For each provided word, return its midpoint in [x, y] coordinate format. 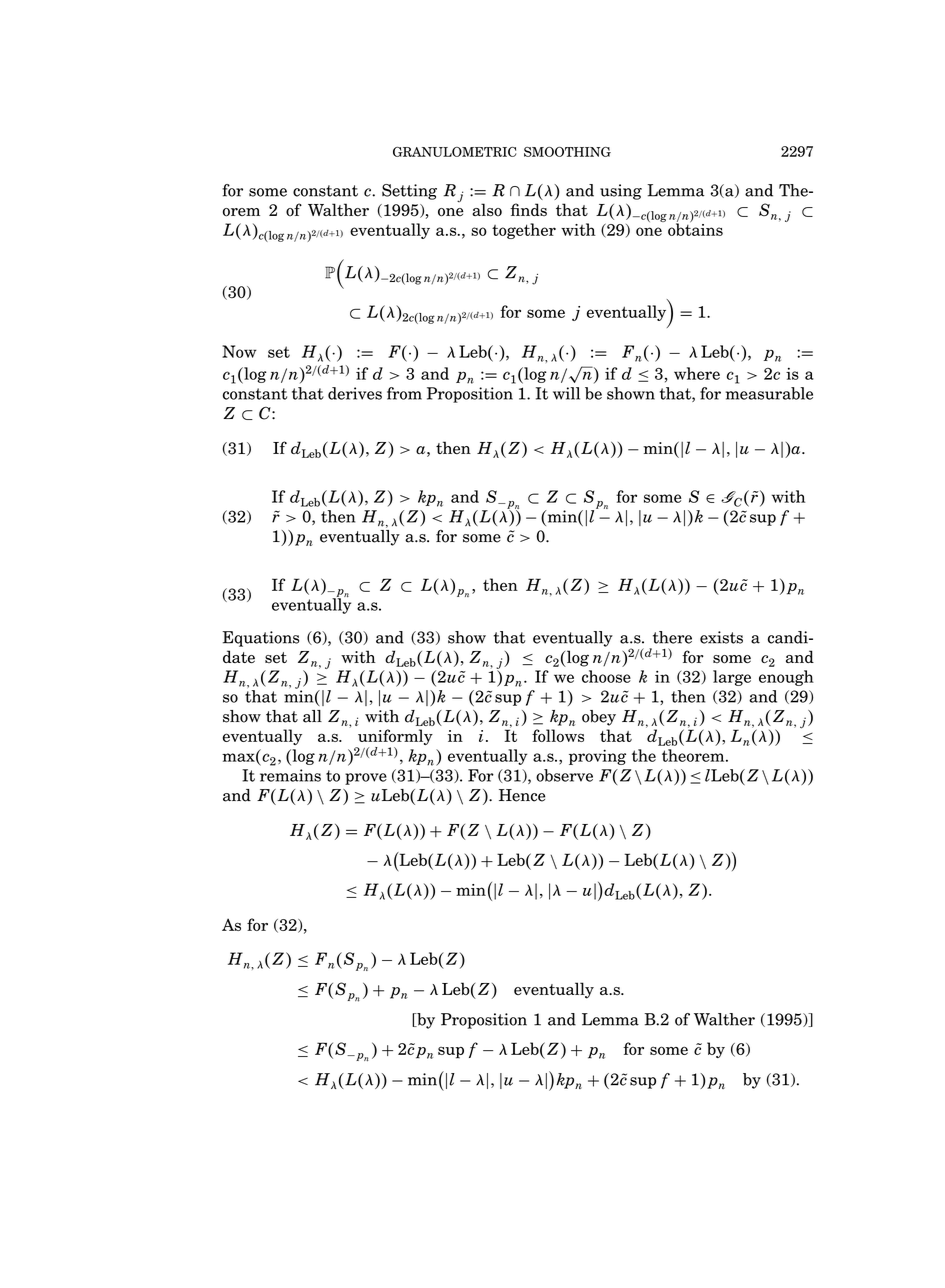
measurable [769, 393]
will [566, 393]
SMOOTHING [567, 152]
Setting [409, 192]
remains [290, 775]
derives [355, 393]
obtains [695, 228]
